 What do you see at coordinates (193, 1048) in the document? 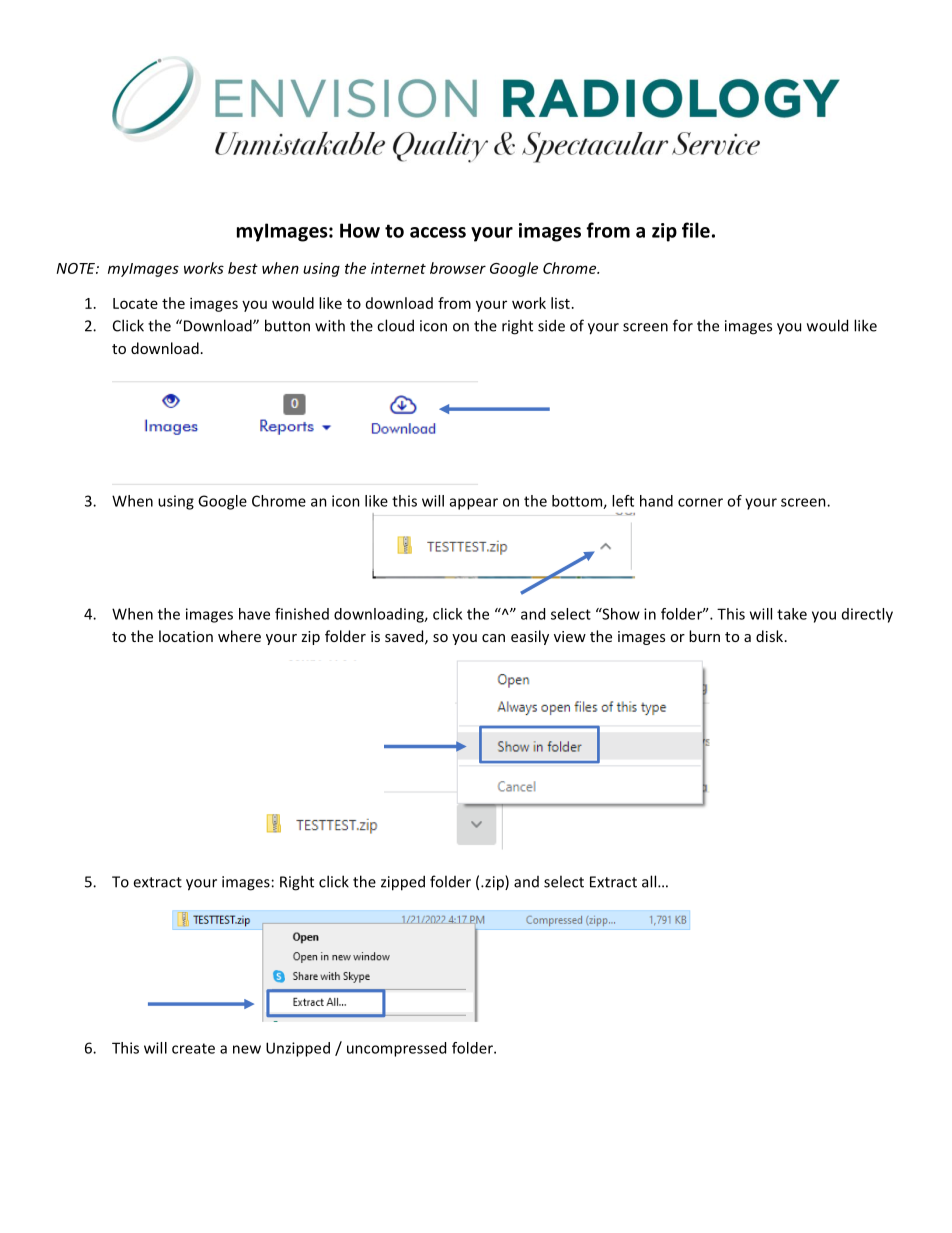
I see `create` at bounding box center [193, 1048].
